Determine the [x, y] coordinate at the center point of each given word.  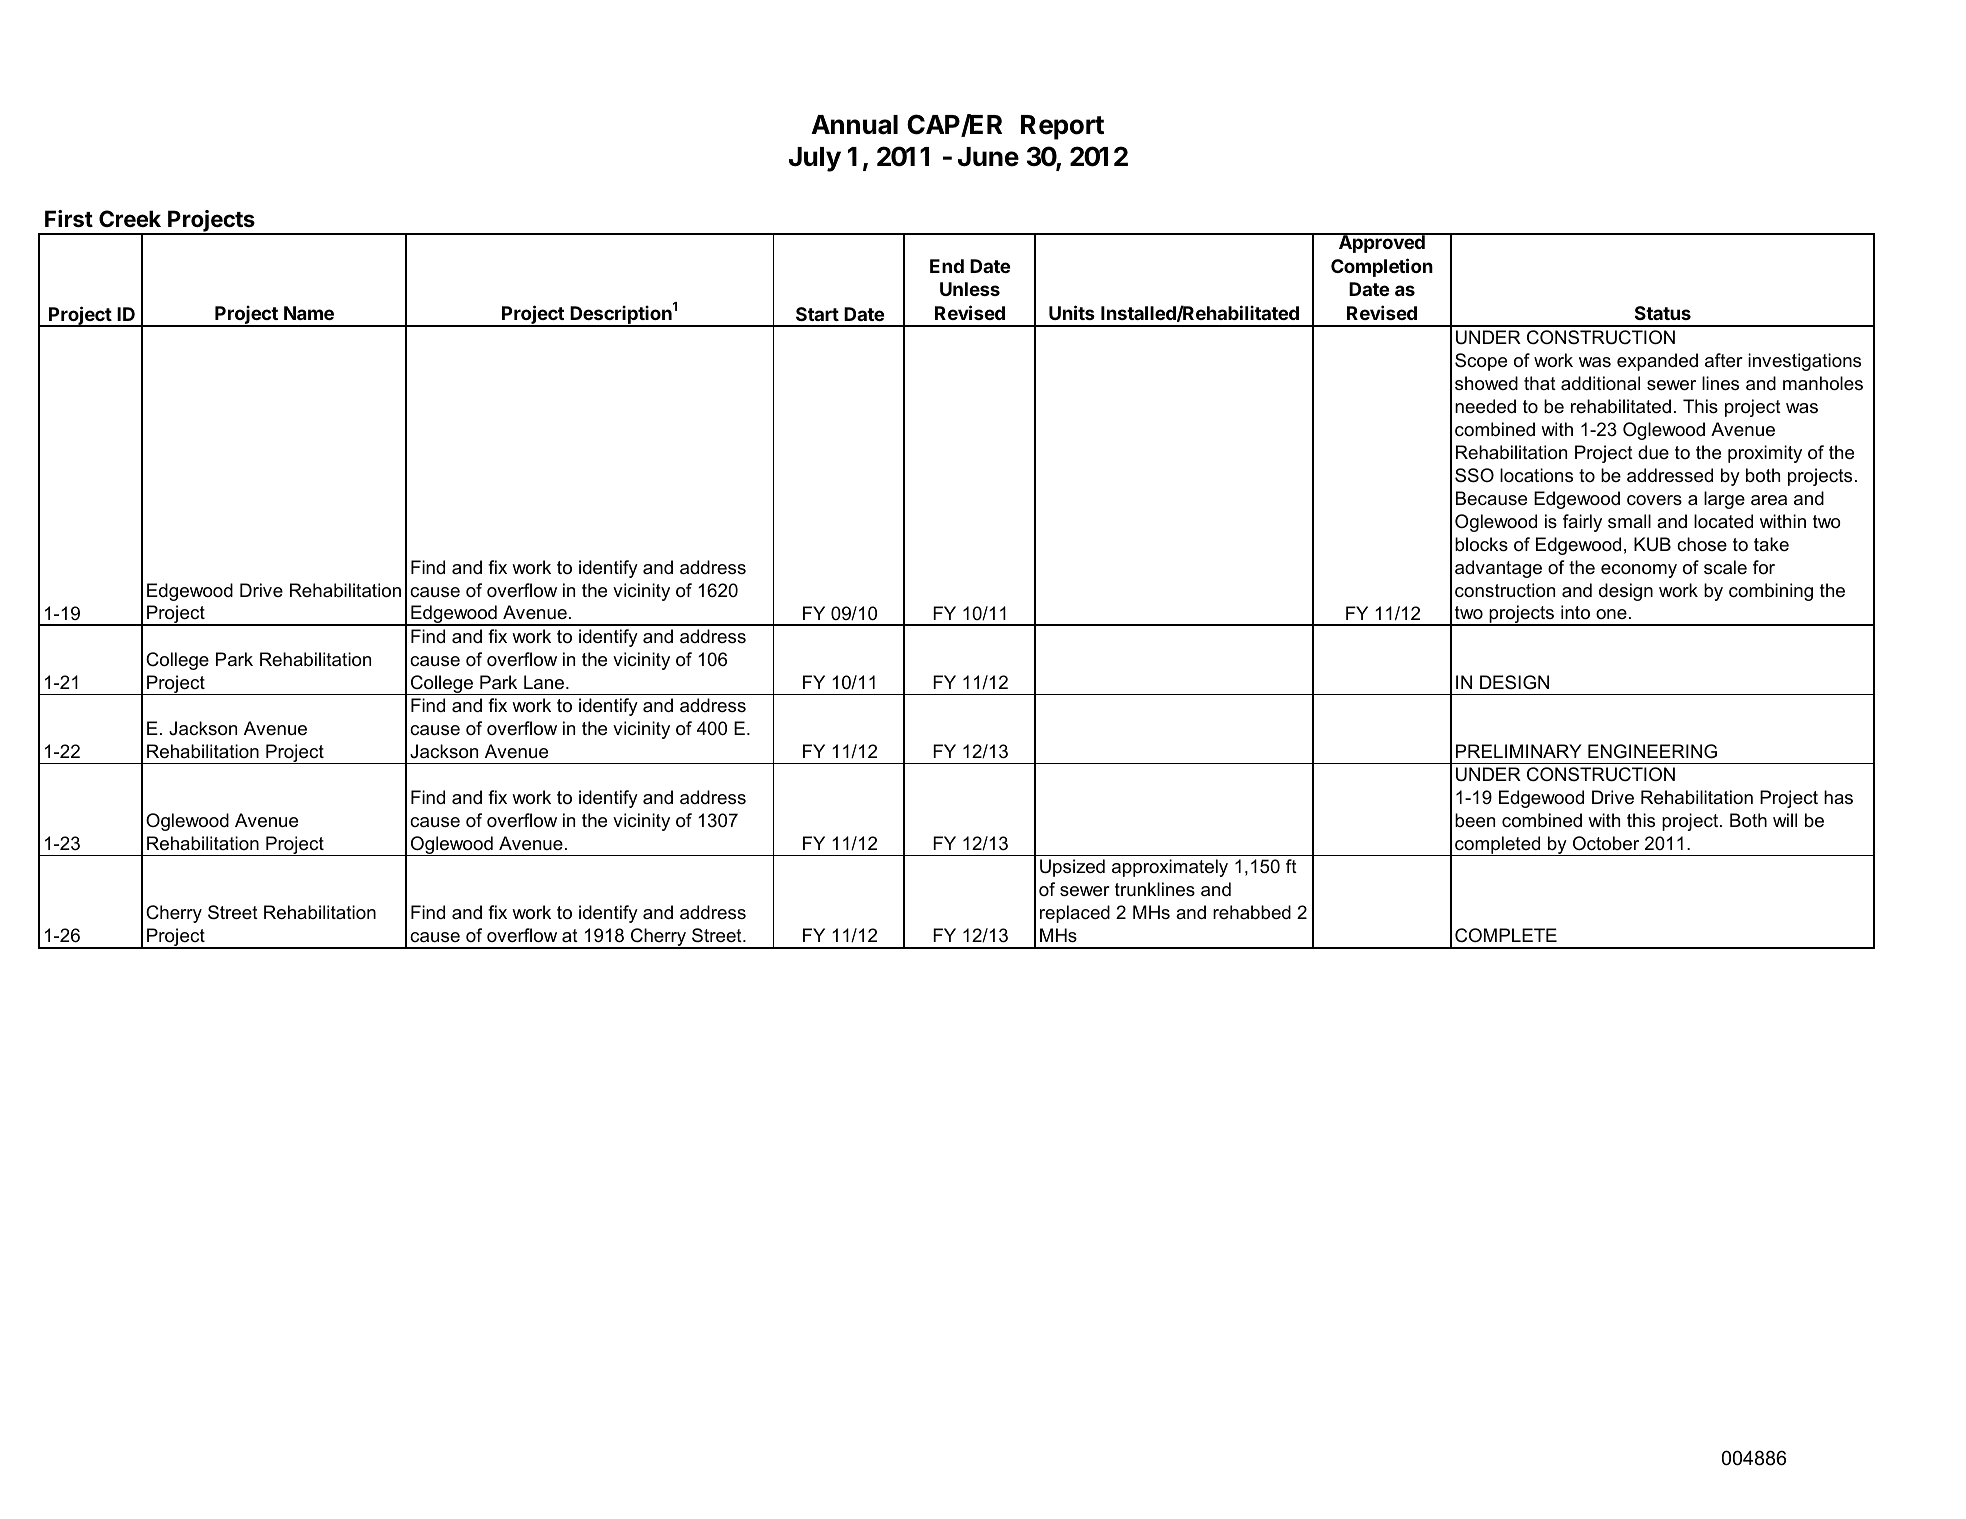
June [988, 157]
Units [1072, 312]
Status [1663, 313]
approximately [1170, 868]
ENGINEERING [1652, 751]
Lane [544, 682]
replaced [1075, 914]
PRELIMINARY [1519, 751]
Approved [1381, 243]
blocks [1481, 544]
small [1629, 521]
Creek [130, 218]
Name [309, 313]
